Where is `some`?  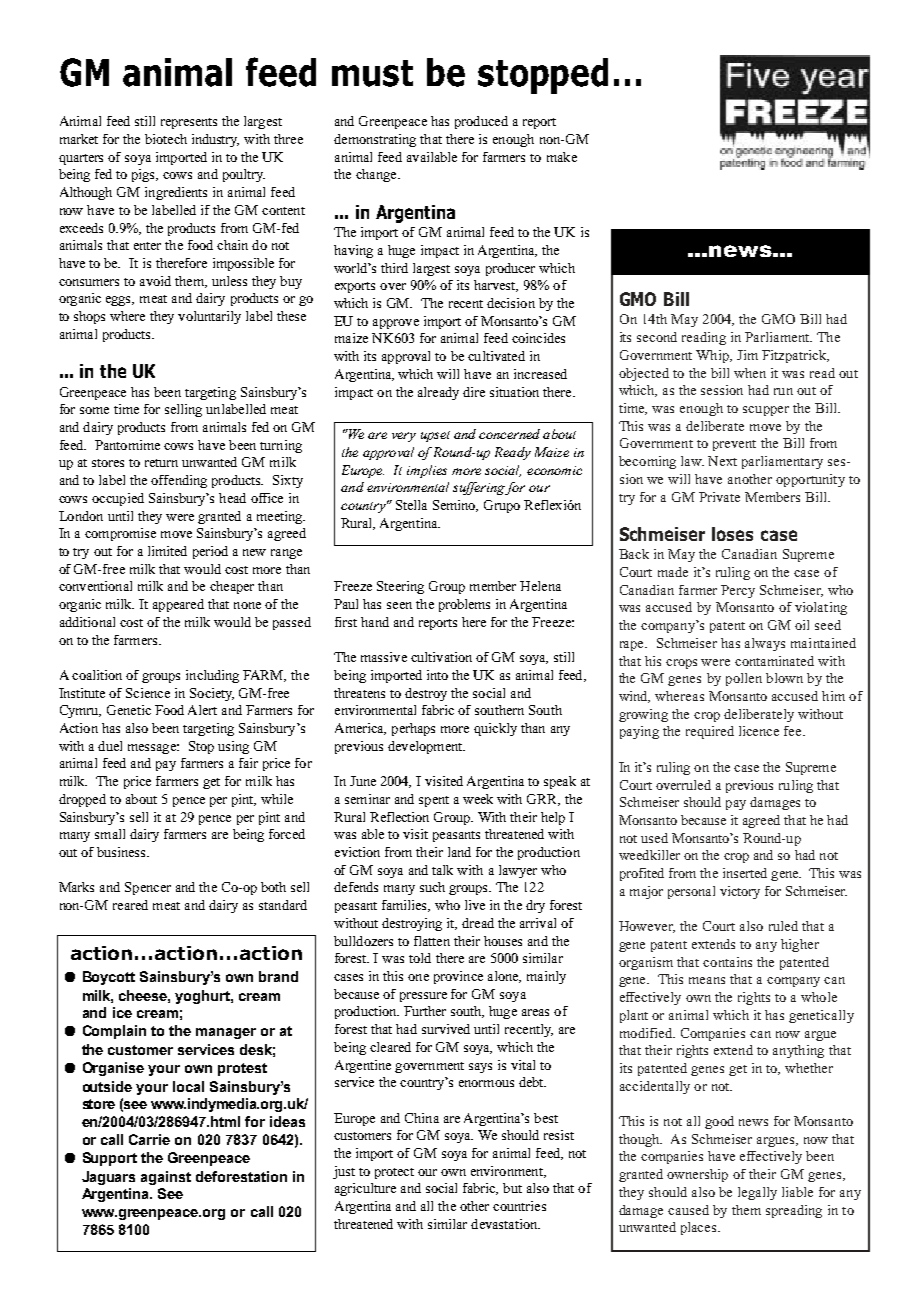
some is located at coordinates (94, 410).
